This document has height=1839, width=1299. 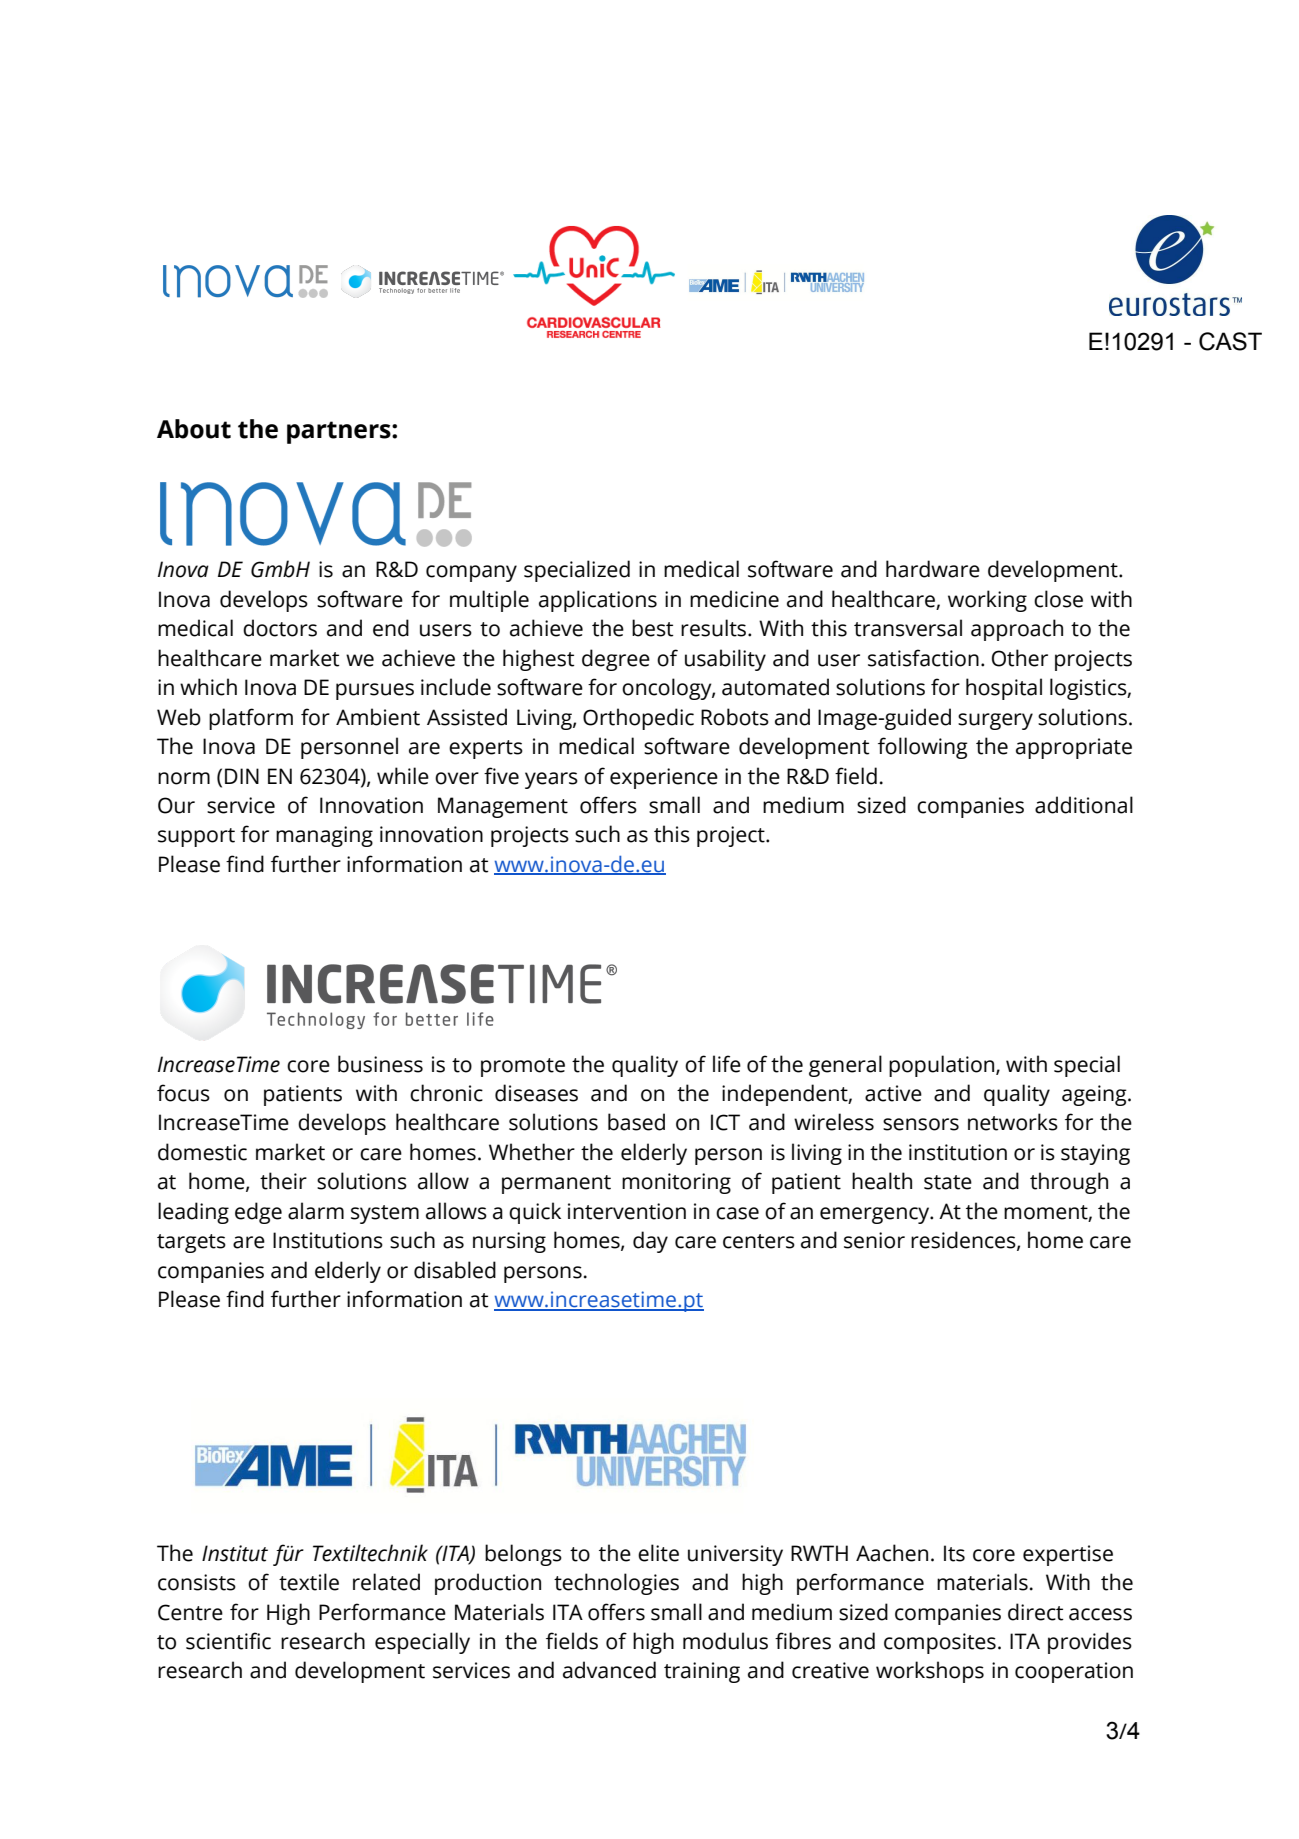 I want to click on ageing, so click(x=1095, y=1095).
